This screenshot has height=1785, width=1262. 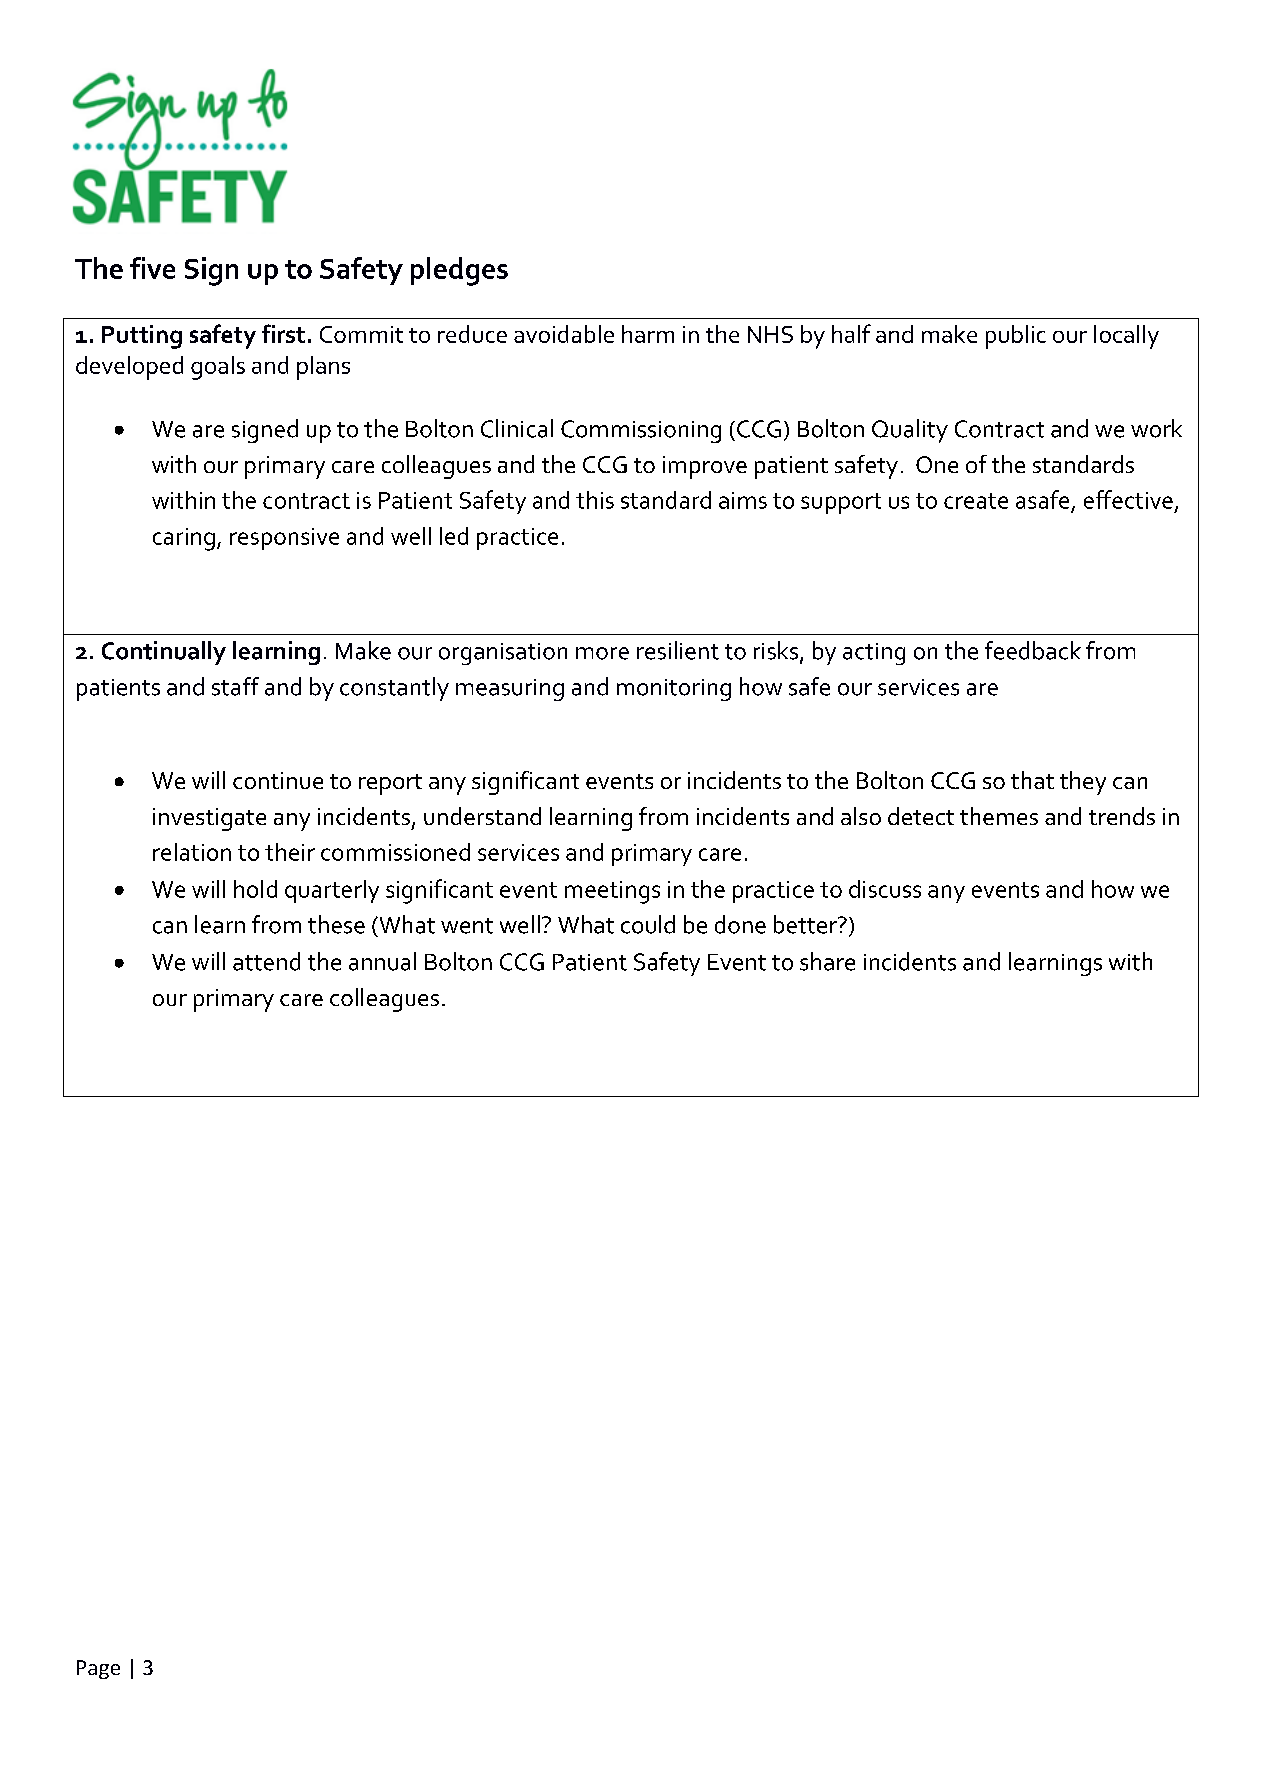 I want to click on better, so click(x=806, y=924).
